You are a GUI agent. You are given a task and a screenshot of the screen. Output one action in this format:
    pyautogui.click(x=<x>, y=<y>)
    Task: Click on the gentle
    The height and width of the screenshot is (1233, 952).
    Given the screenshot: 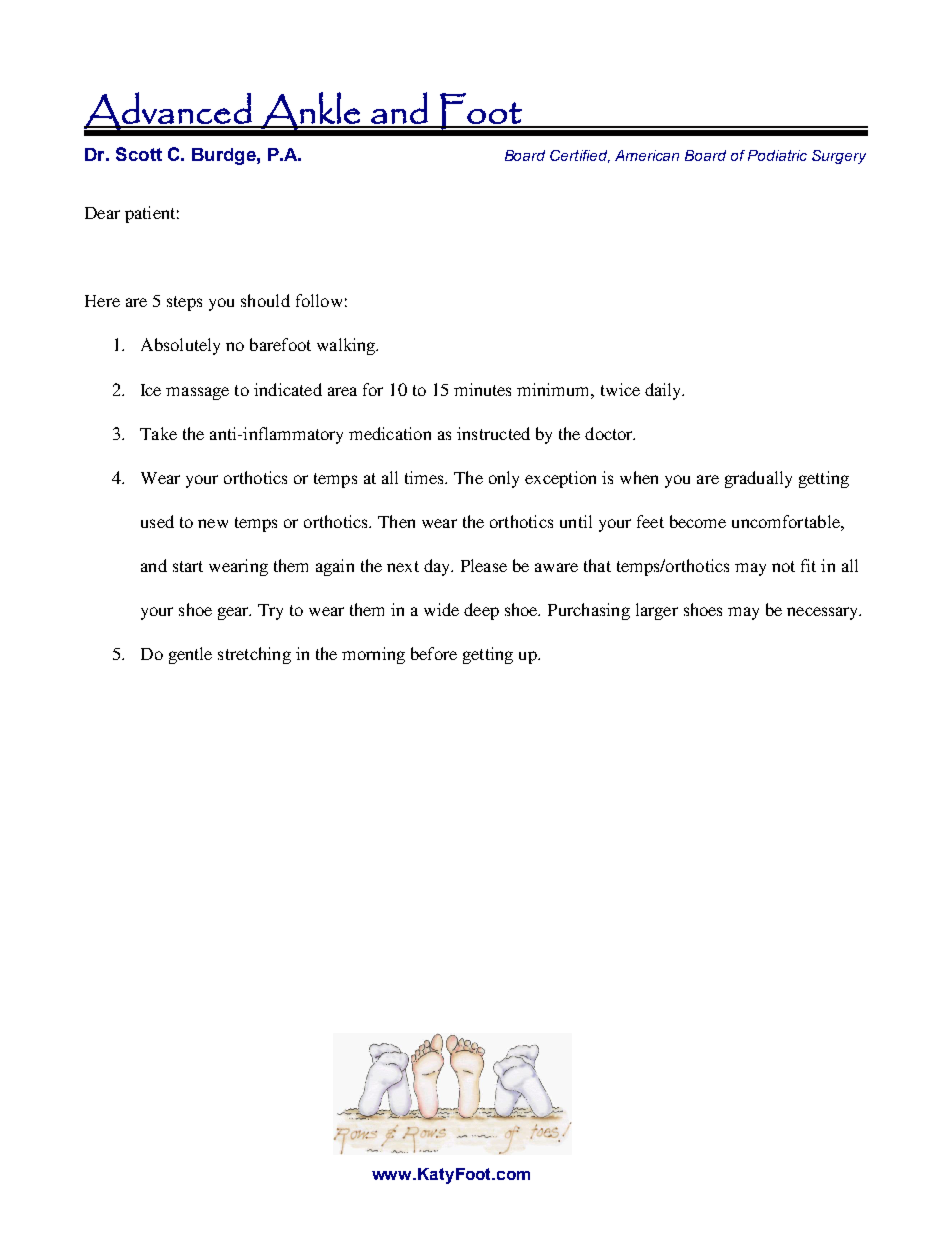 What is the action you would take?
    pyautogui.click(x=190, y=655)
